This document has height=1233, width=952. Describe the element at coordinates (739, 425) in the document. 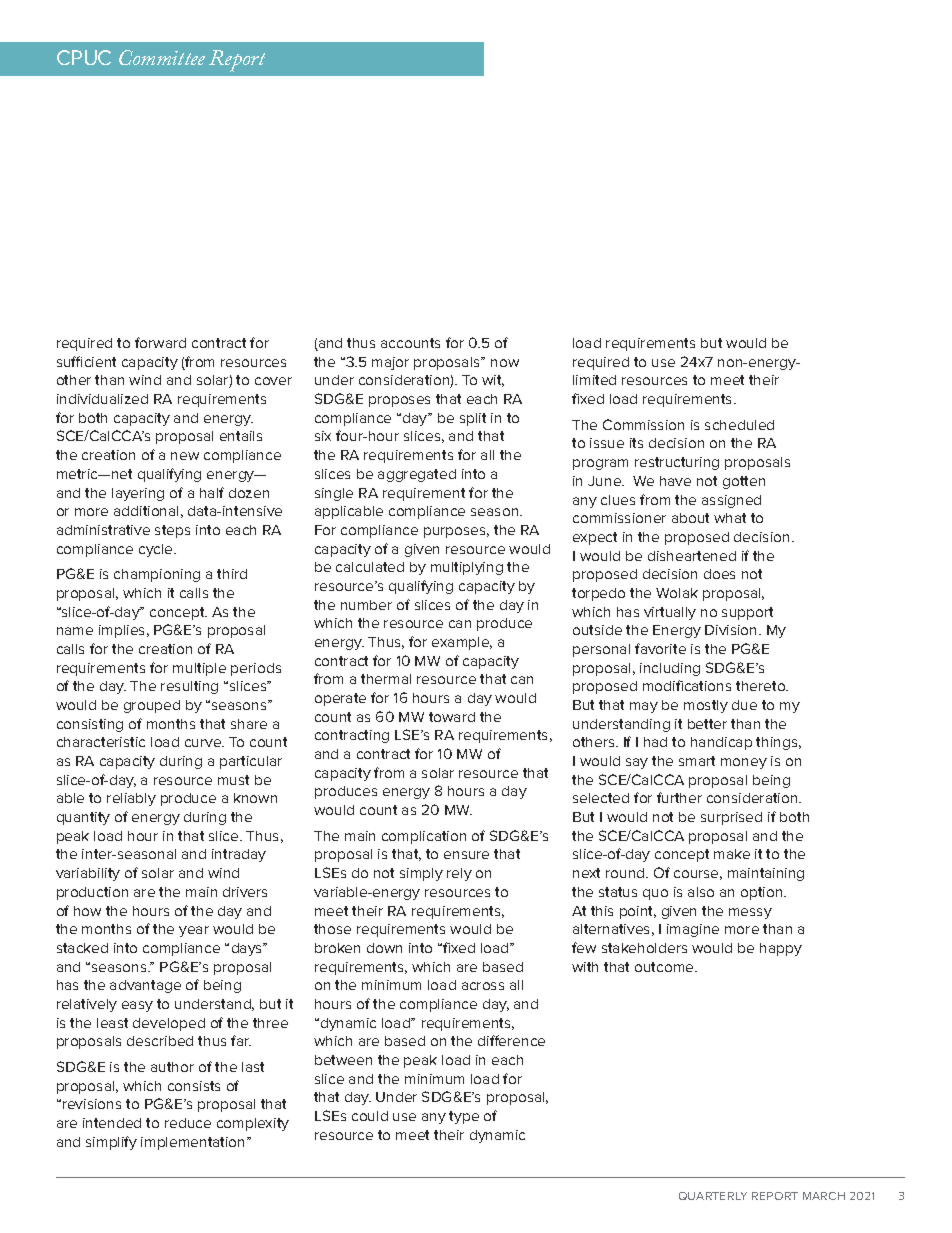

I see `scheduled` at that location.
